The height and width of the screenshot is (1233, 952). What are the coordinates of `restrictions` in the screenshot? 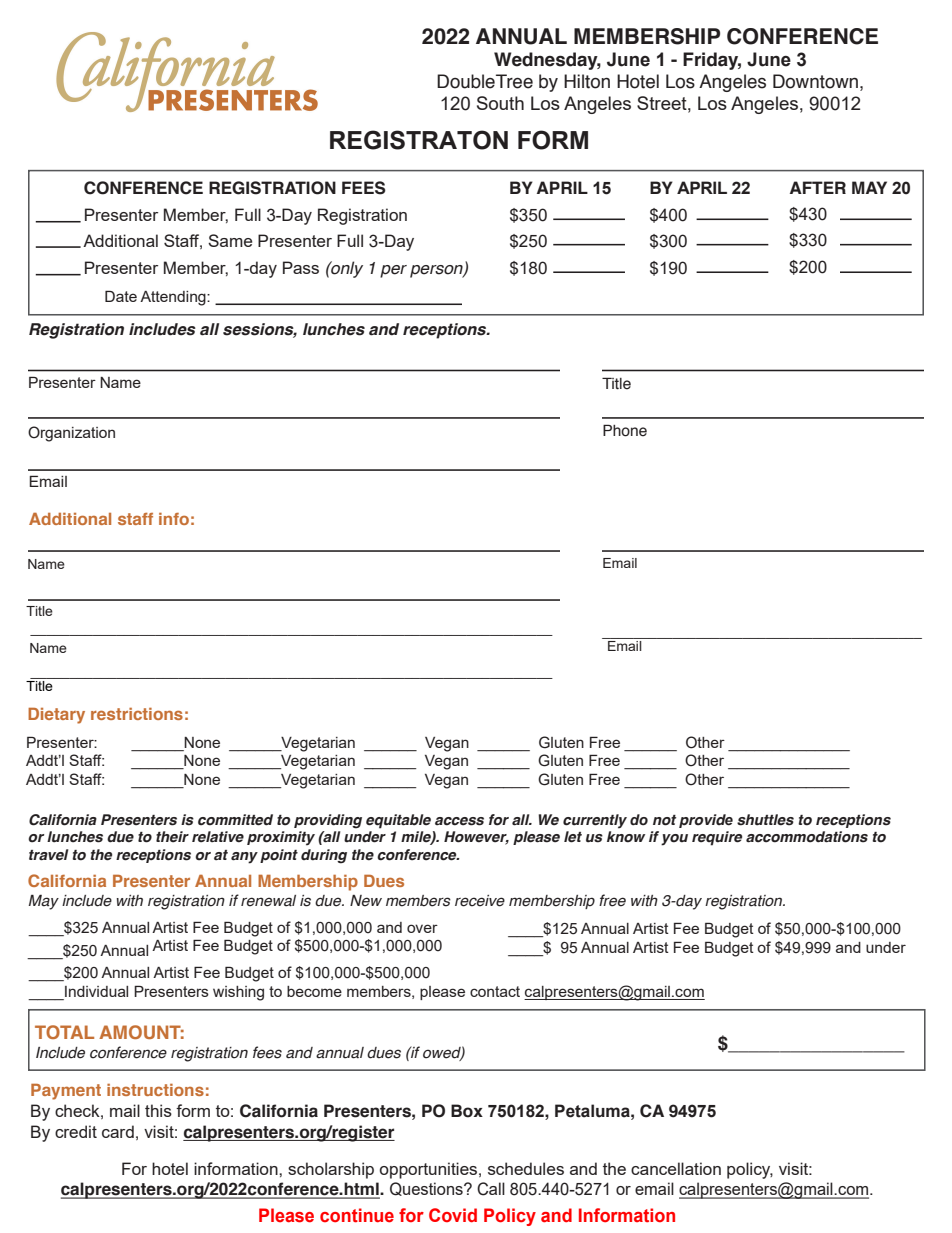 It's located at (137, 714).
